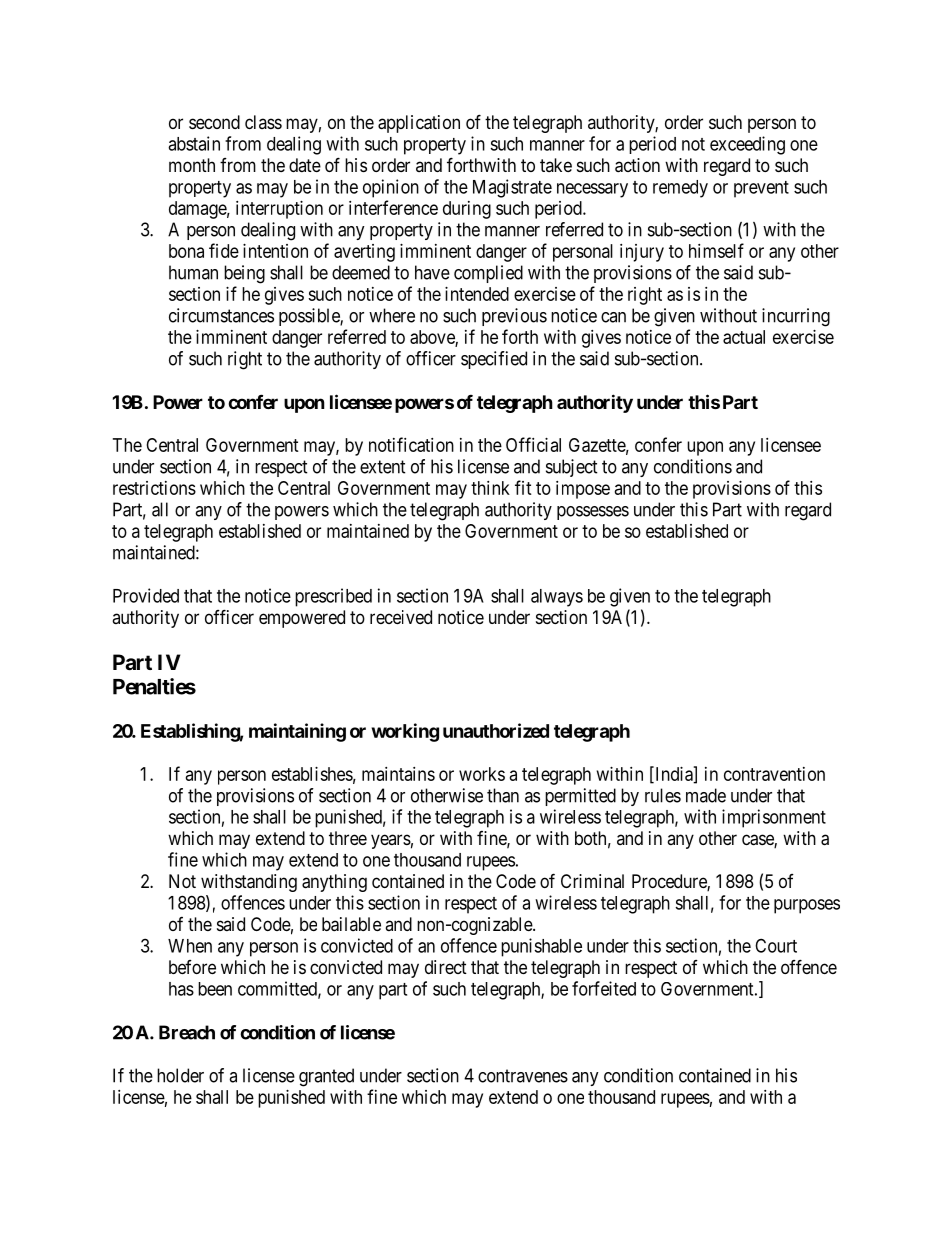 This page has height=1233, width=952. What do you see at coordinates (194, 143) in the page?
I see `abstain` at bounding box center [194, 143].
